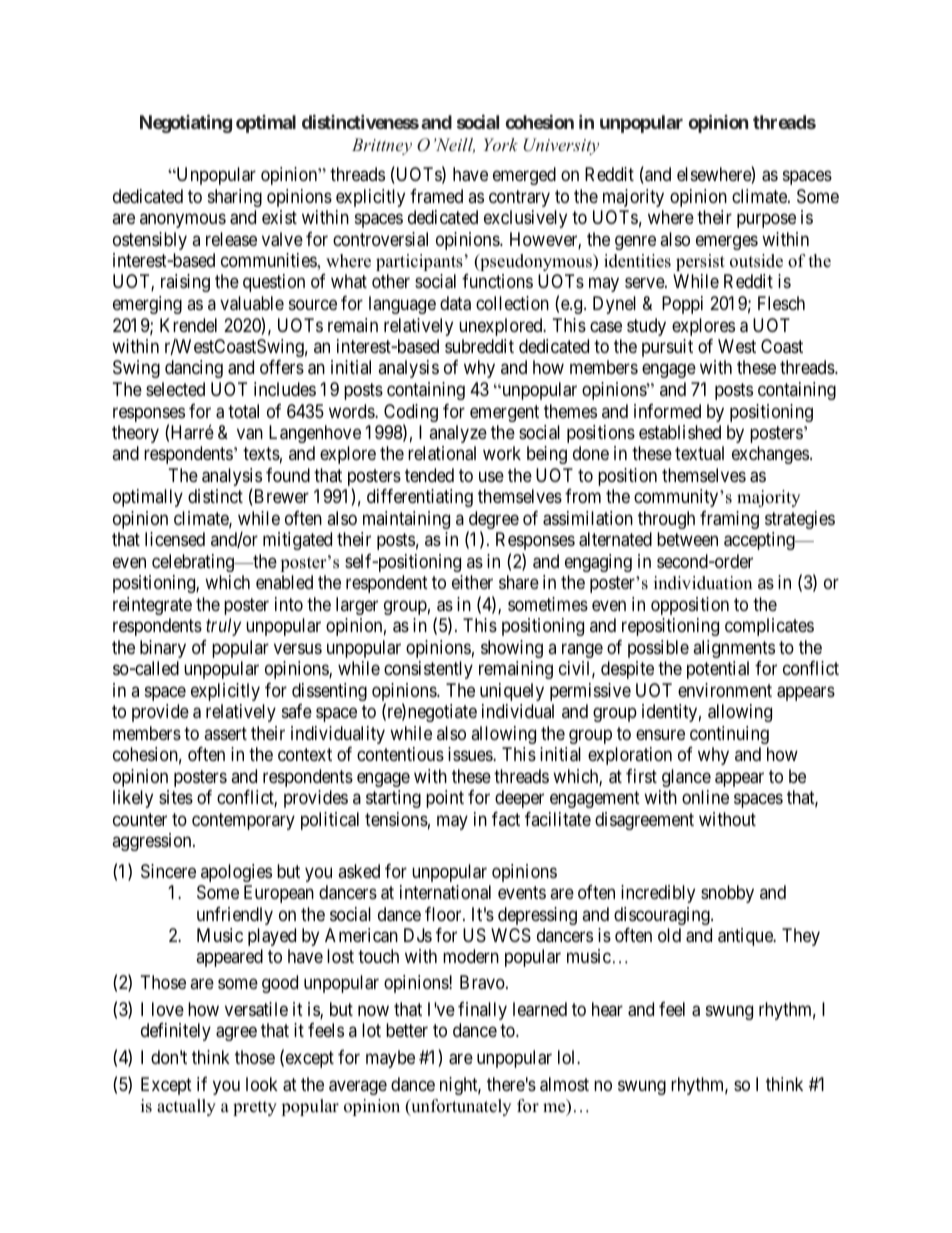 This screenshot has width=952, height=1233. I want to click on snobby, so click(727, 894).
